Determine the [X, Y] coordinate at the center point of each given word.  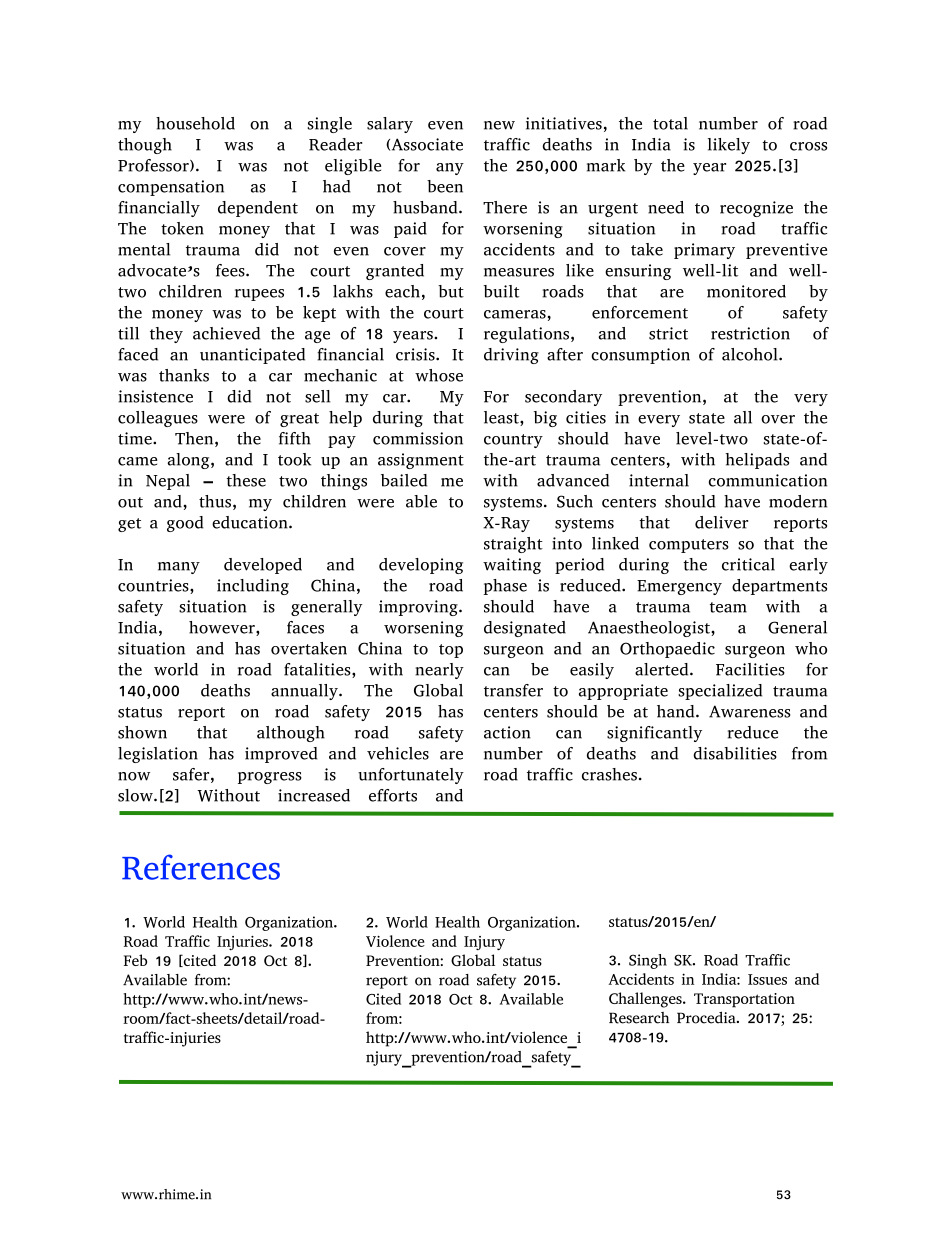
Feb [135, 960]
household [195, 123]
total [670, 123]
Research [639, 1018]
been [445, 186]
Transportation [744, 1000]
